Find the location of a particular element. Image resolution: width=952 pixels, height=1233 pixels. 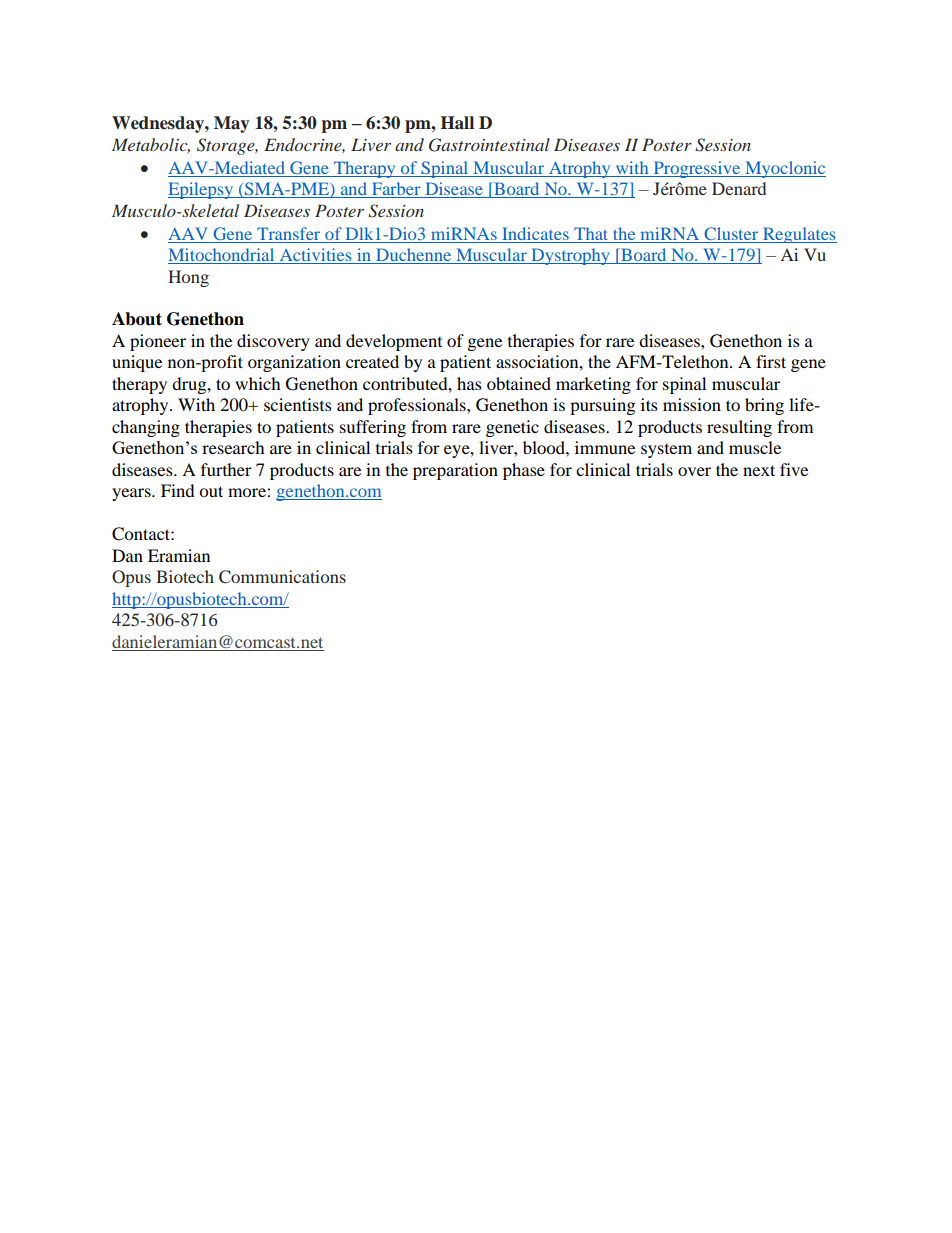

Duchenne is located at coordinates (414, 256).
